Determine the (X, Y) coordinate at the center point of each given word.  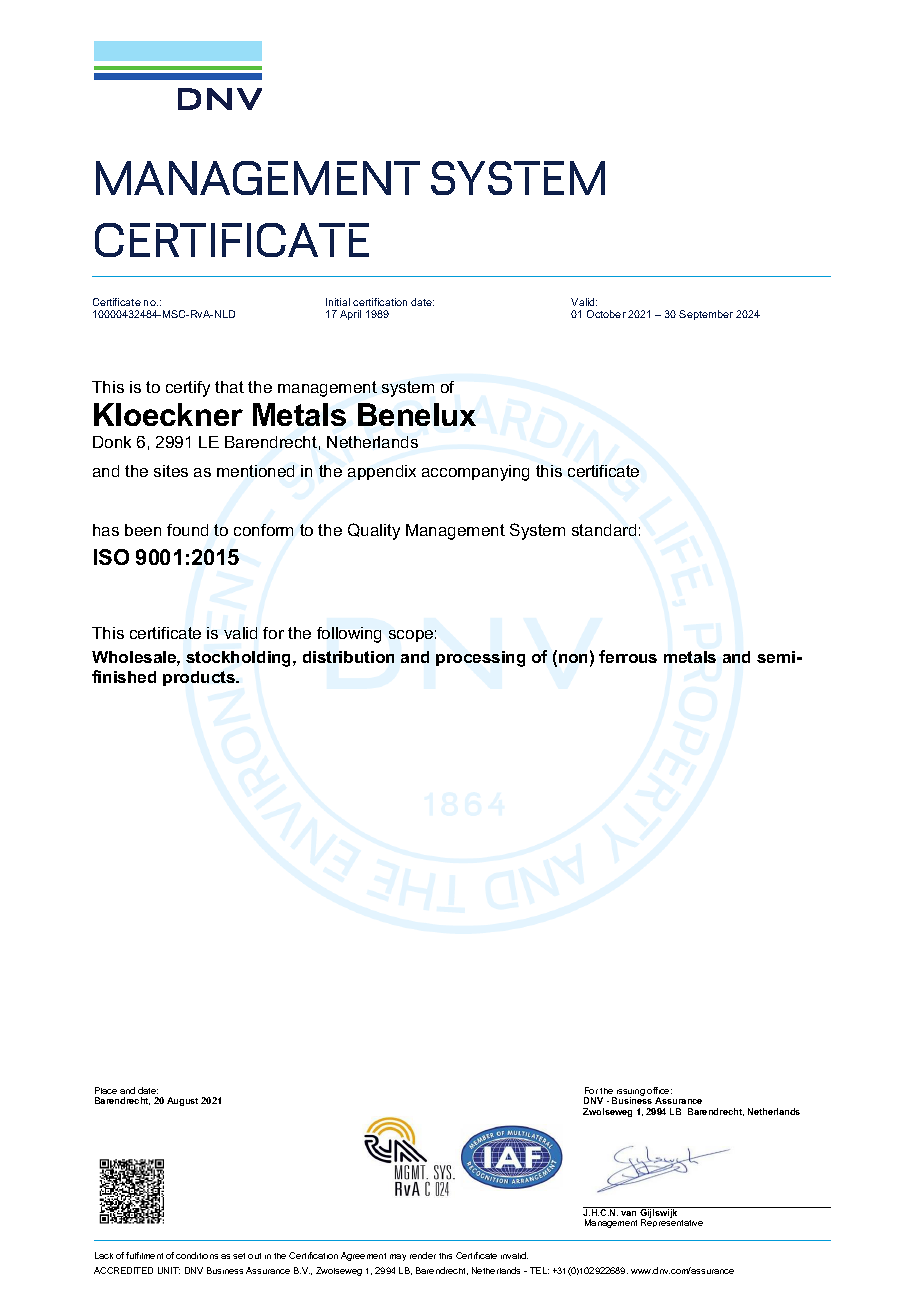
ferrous (628, 656)
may (398, 1257)
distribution (348, 657)
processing (480, 659)
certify (188, 389)
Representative (672, 1223)
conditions (197, 1255)
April (350, 315)
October (606, 314)
